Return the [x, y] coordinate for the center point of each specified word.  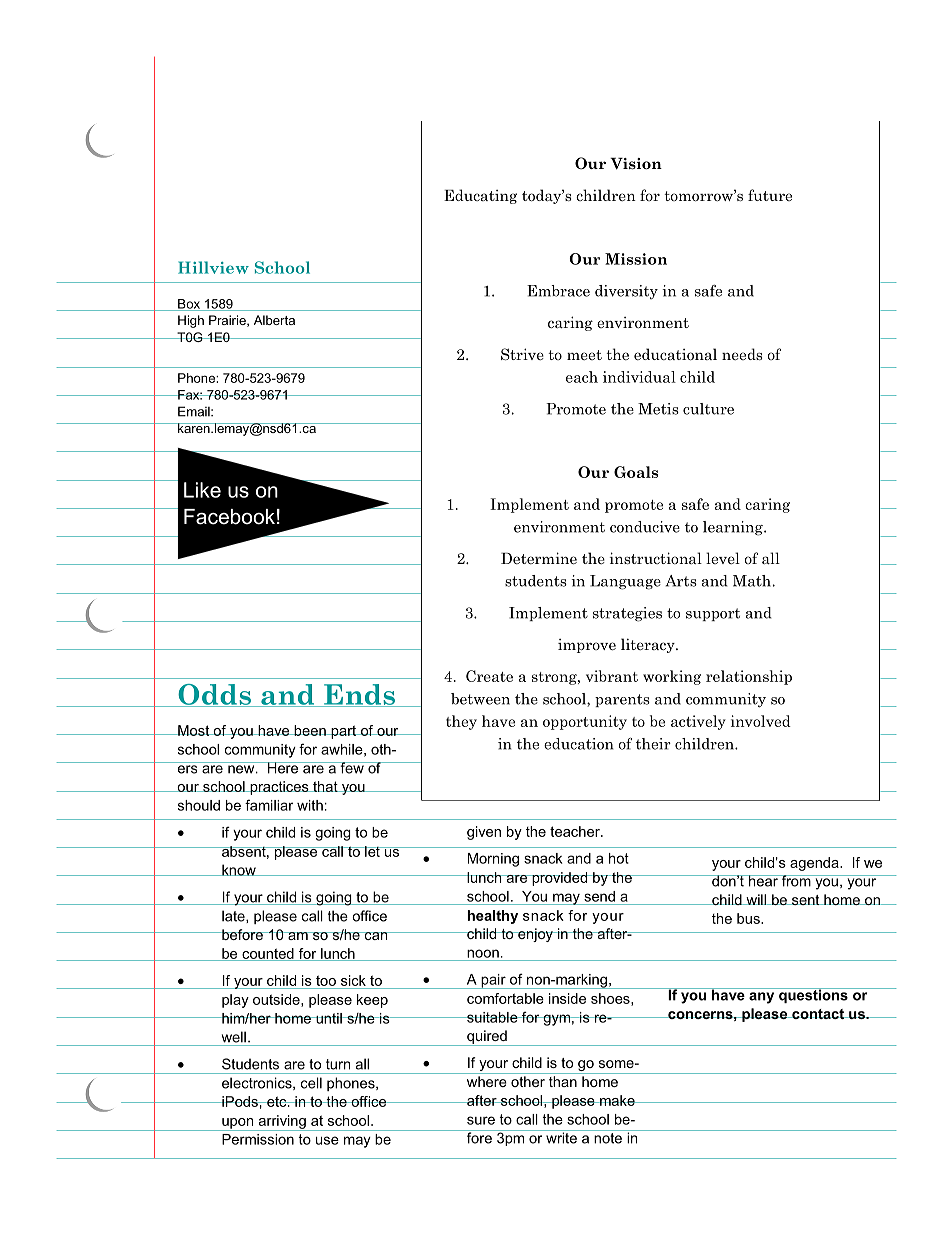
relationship [749, 677]
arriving [282, 1123]
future [770, 195]
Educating [480, 196]
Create [489, 676]
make [617, 1100]
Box [189, 305]
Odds [214, 695]
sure [481, 1120]
